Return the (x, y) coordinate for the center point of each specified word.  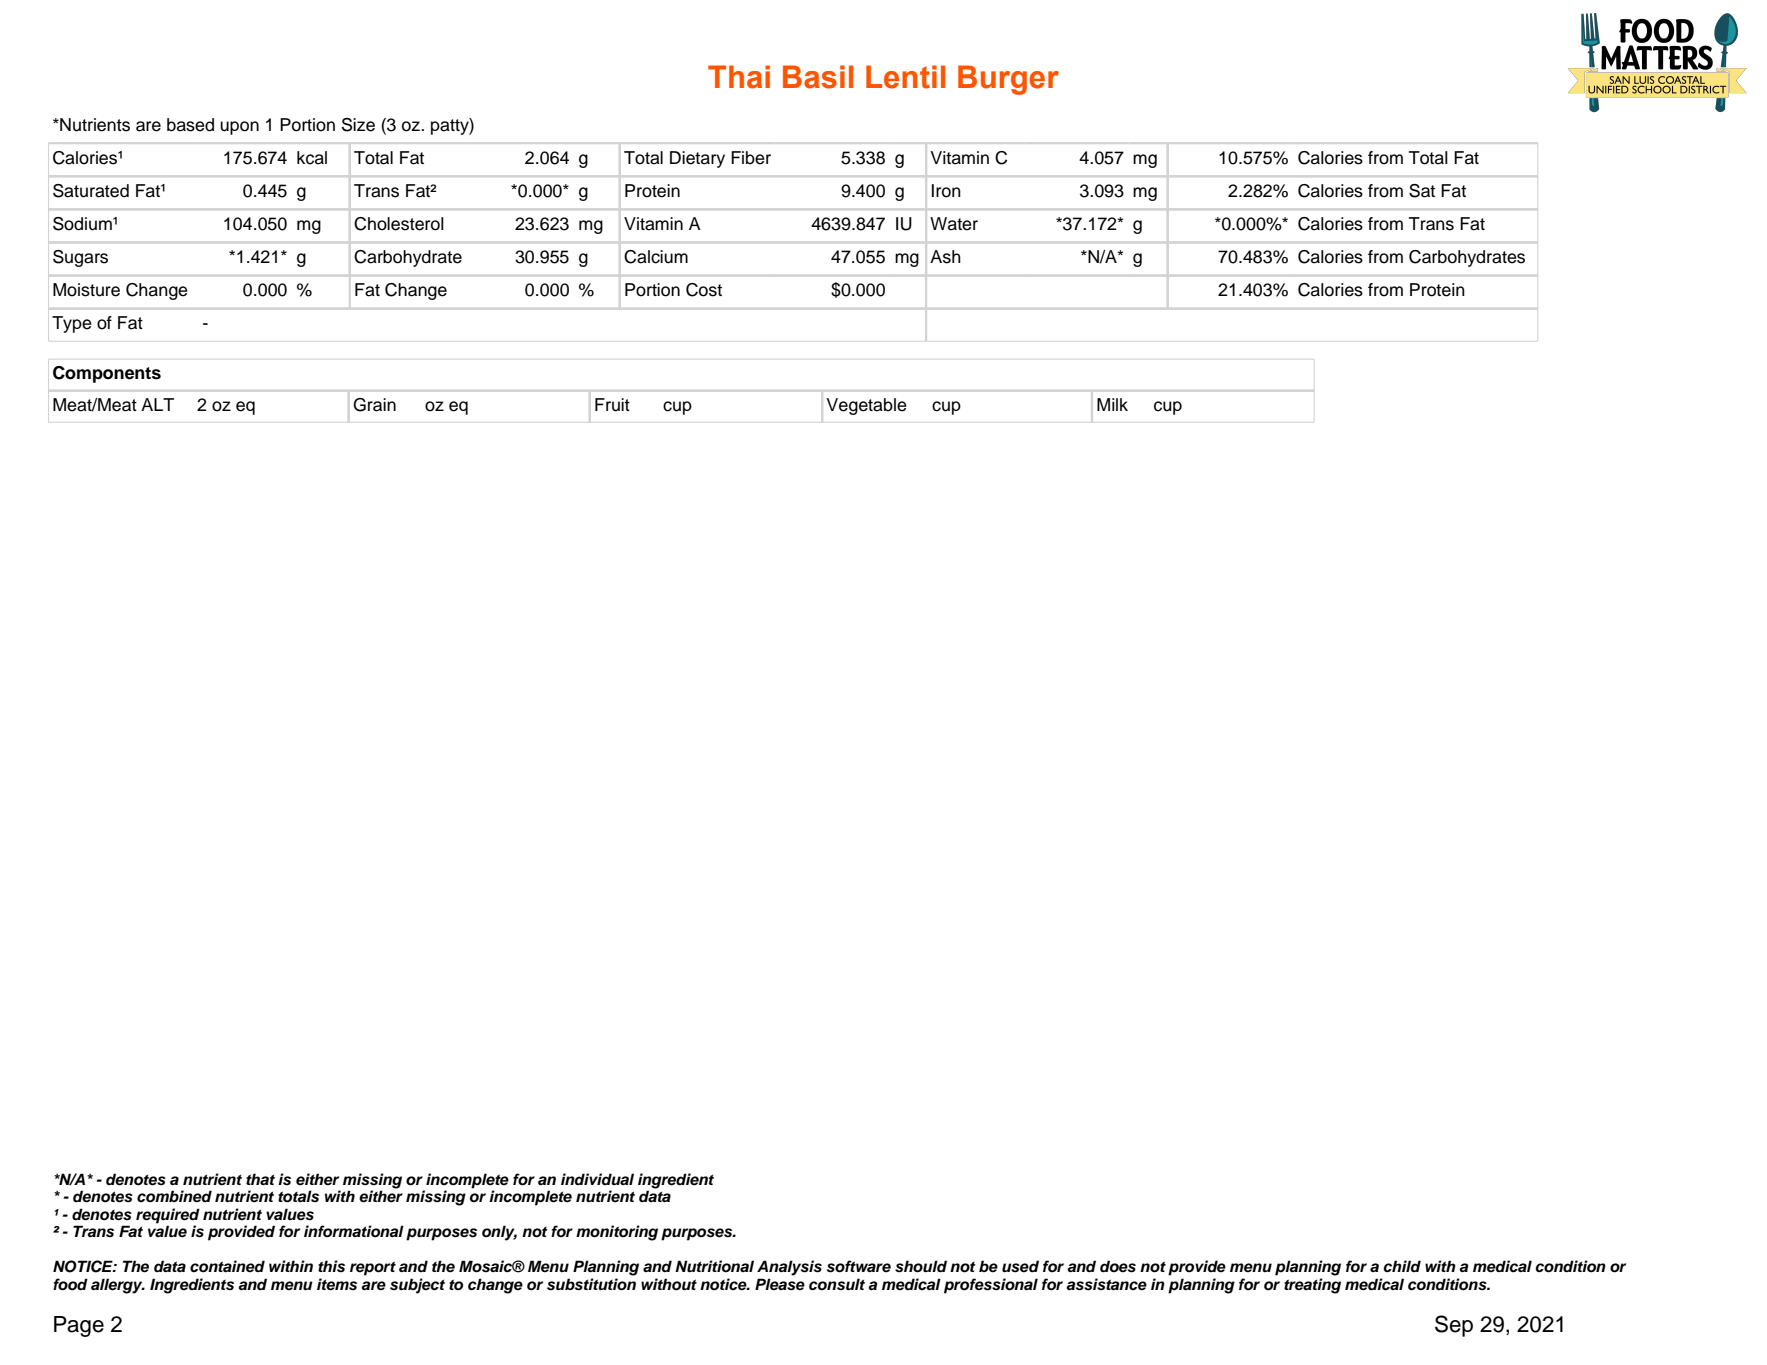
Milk (1112, 404)
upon (239, 128)
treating (1312, 1286)
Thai (739, 77)
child (1402, 1266)
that (260, 1179)
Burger (1008, 80)
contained (227, 1266)
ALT (157, 404)
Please (780, 1284)
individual (597, 1179)
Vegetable (866, 406)
